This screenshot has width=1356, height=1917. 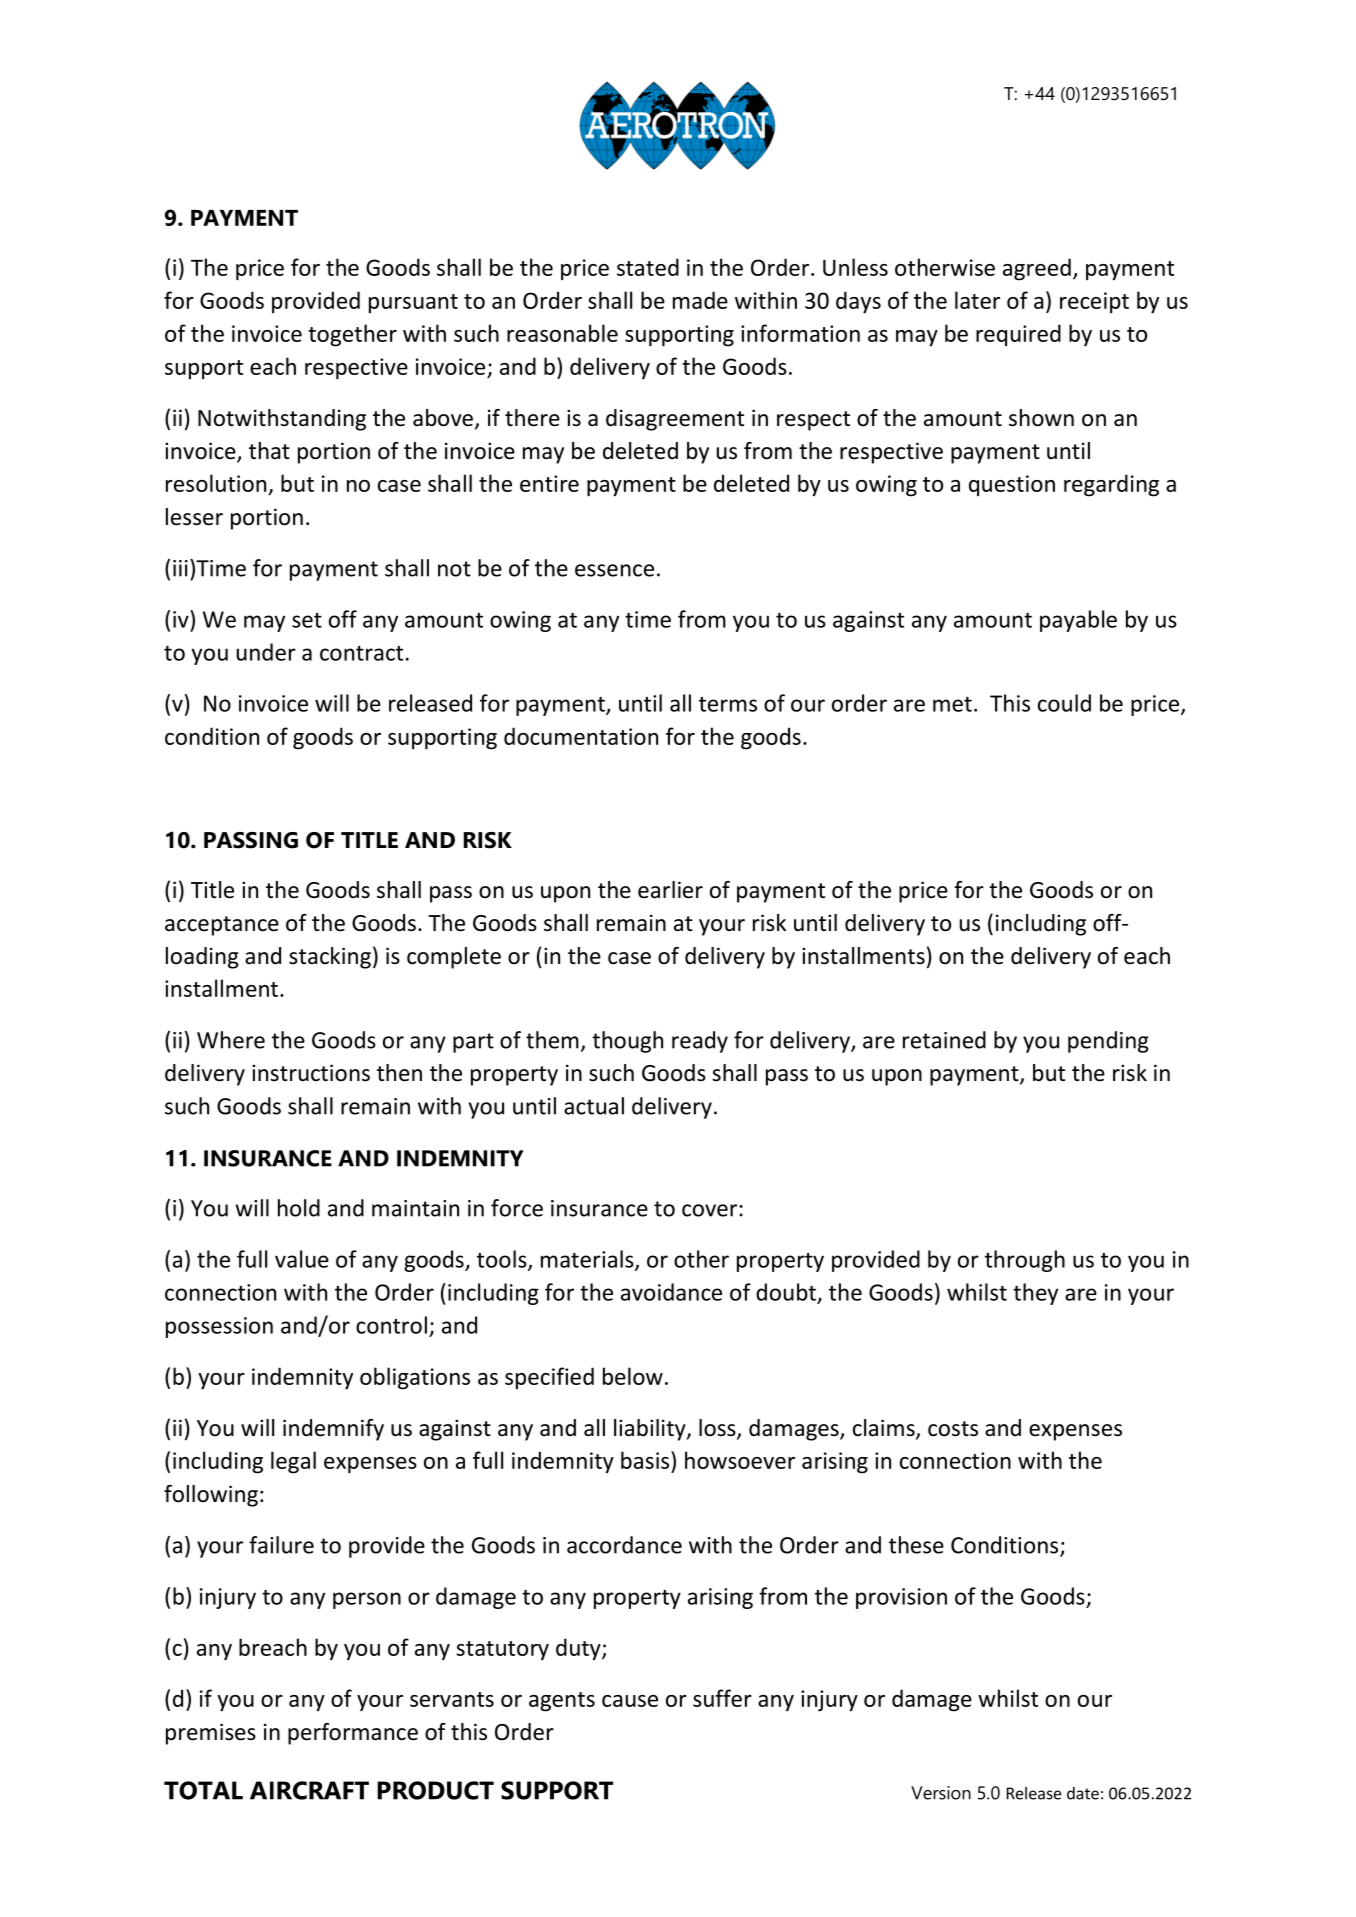 What do you see at coordinates (630, 1701) in the screenshot?
I see `cause` at bounding box center [630, 1701].
